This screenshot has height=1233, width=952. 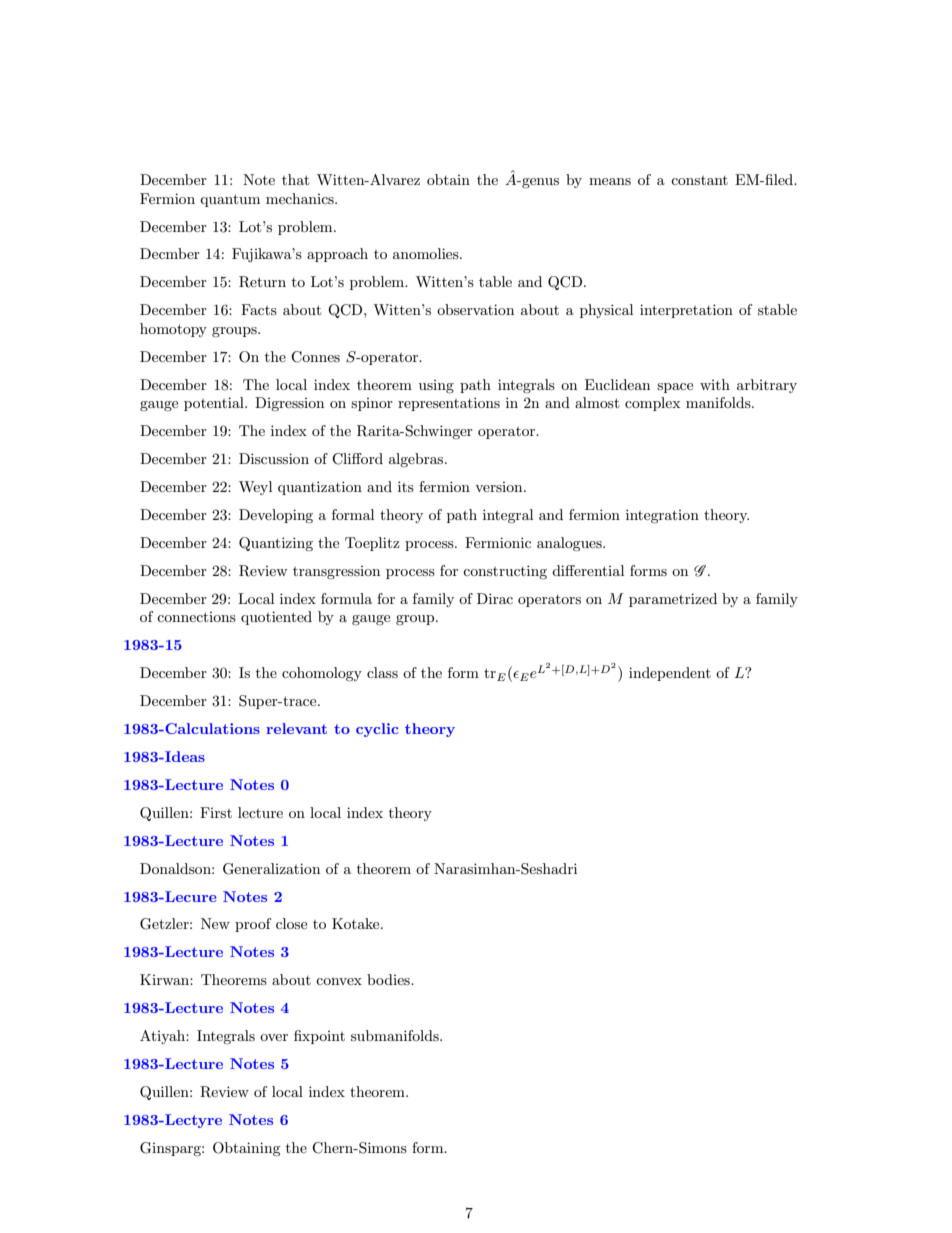 What do you see at coordinates (377, 730) in the screenshot?
I see `cyclic` at bounding box center [377, 730].
